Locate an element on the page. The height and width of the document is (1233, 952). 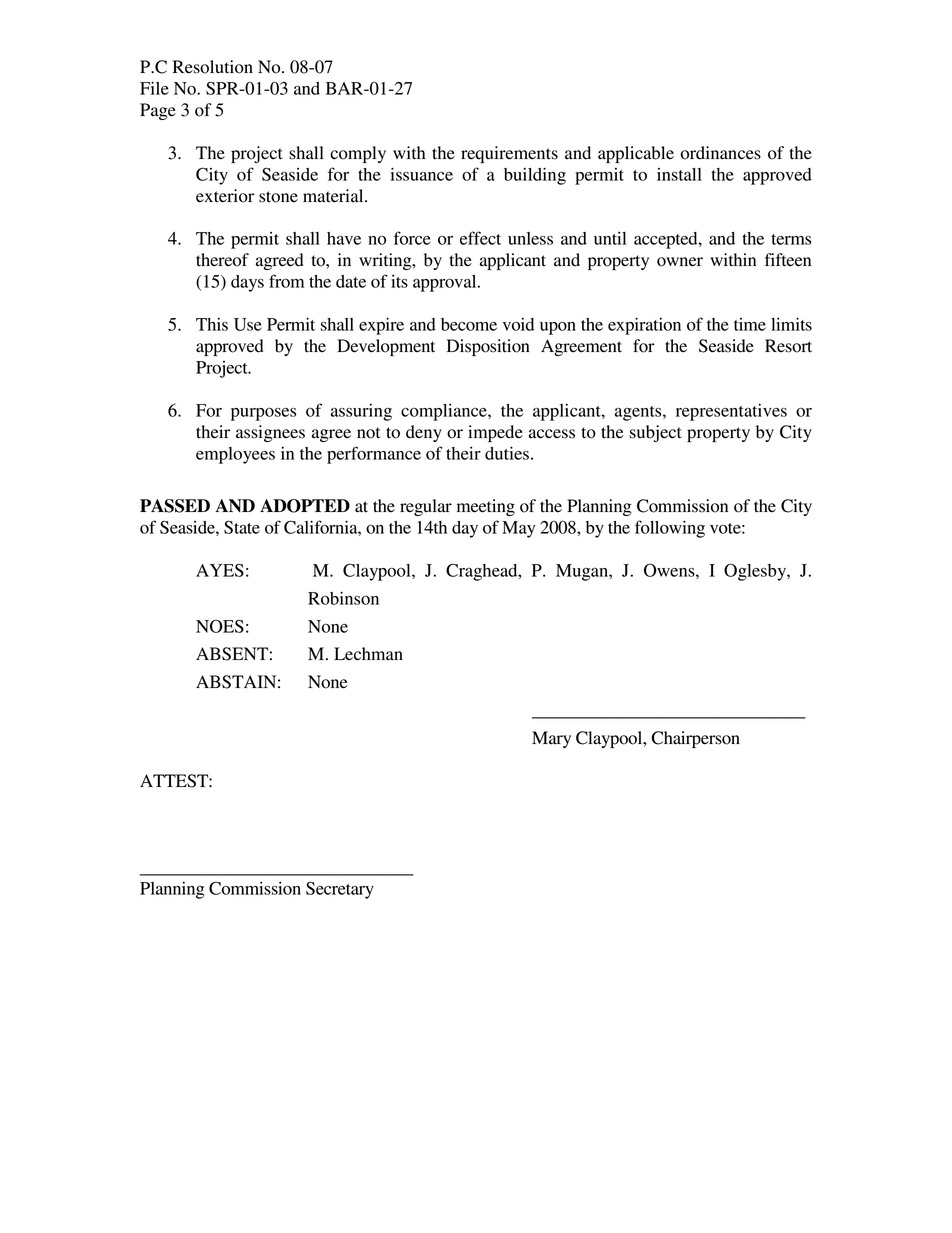
Resolution is located at coordinates (213, 67).
